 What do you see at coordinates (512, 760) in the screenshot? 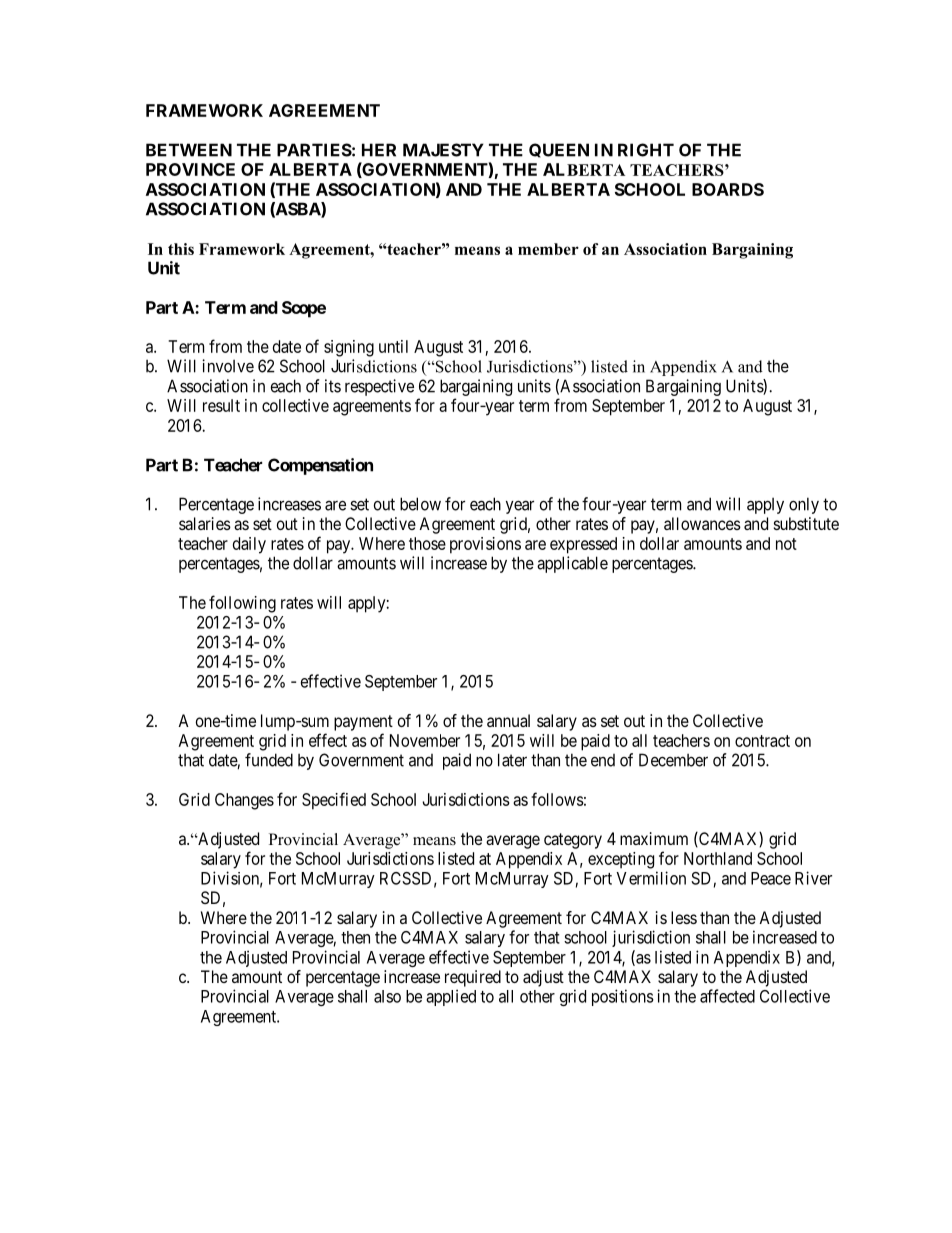
I see `later` at bounding box center [512, 760].
